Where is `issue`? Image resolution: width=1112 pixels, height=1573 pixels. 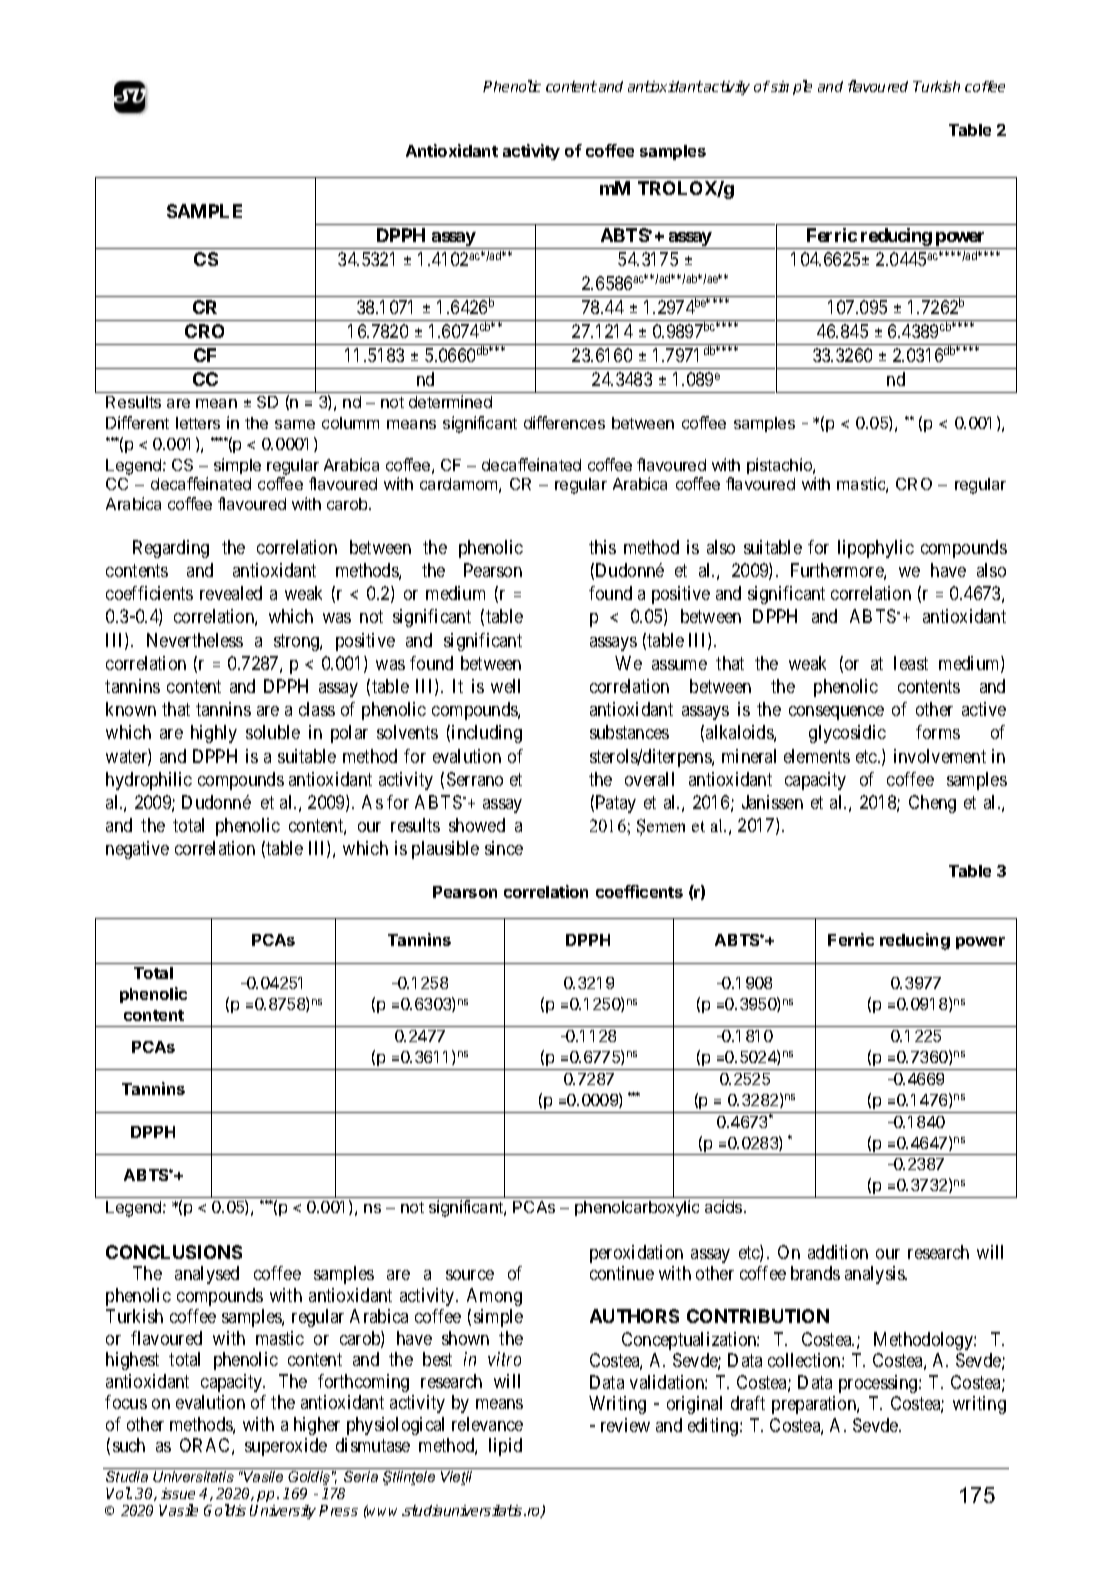 issue is located at coordinates (178, 1493).
